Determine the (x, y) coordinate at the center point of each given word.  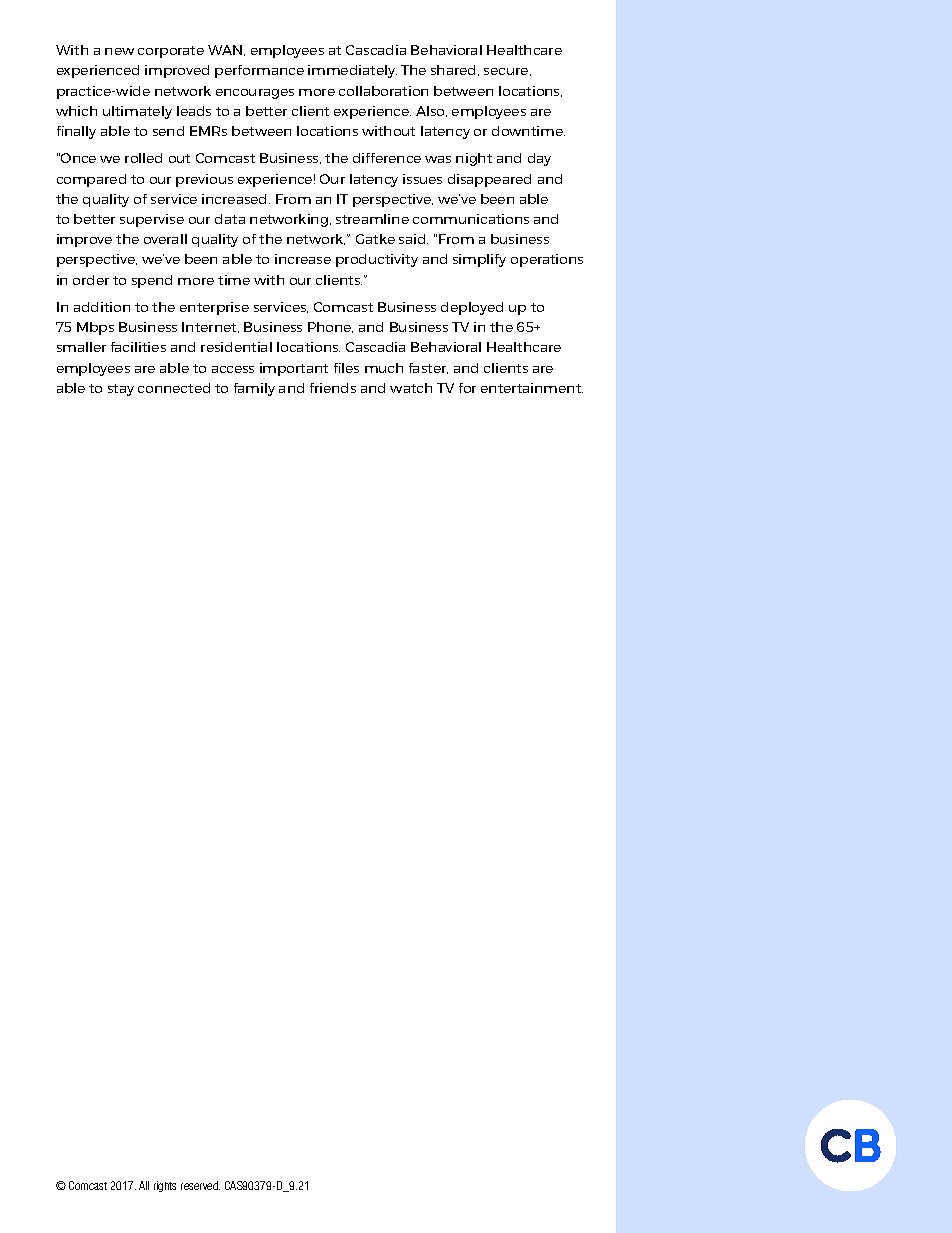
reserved (200, 1185)
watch (411, 388)
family (254, 389)
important (294, 369)
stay (121, 390)
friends (333, 388)
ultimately (137, 112)
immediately (352, 71)
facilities (138, 347)
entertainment (532, 388)
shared (453, 70)
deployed (472, 308)
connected (174, 388)
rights (165, 1186)
